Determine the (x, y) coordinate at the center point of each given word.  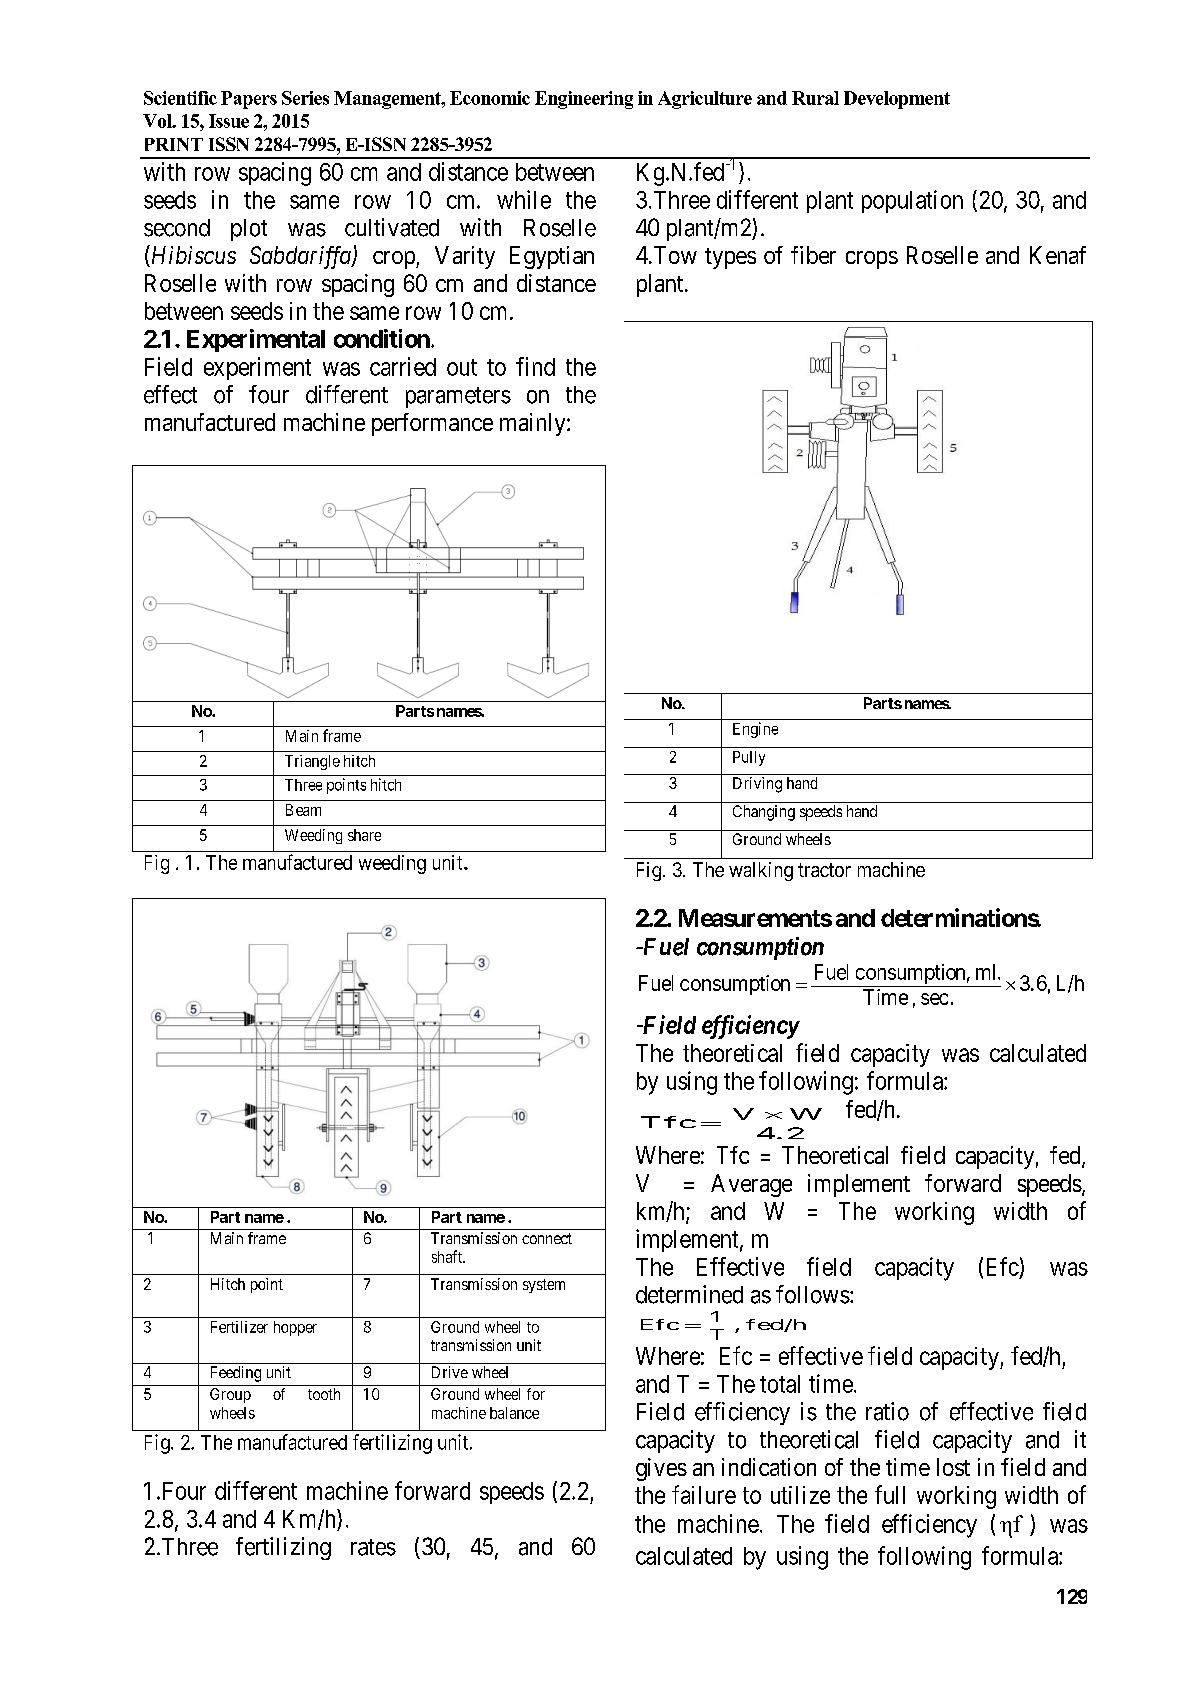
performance (432, 424)
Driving (757, 785)
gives (661, 1469)
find (535, 366)
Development (897, 100)
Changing (764, 813)
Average (751, 1185)
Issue (229, 121)
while (524, 199)
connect (547, 1238)
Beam (303, 810)
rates (373, 1547)
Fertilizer (239, 1327)
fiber (813, 255)
